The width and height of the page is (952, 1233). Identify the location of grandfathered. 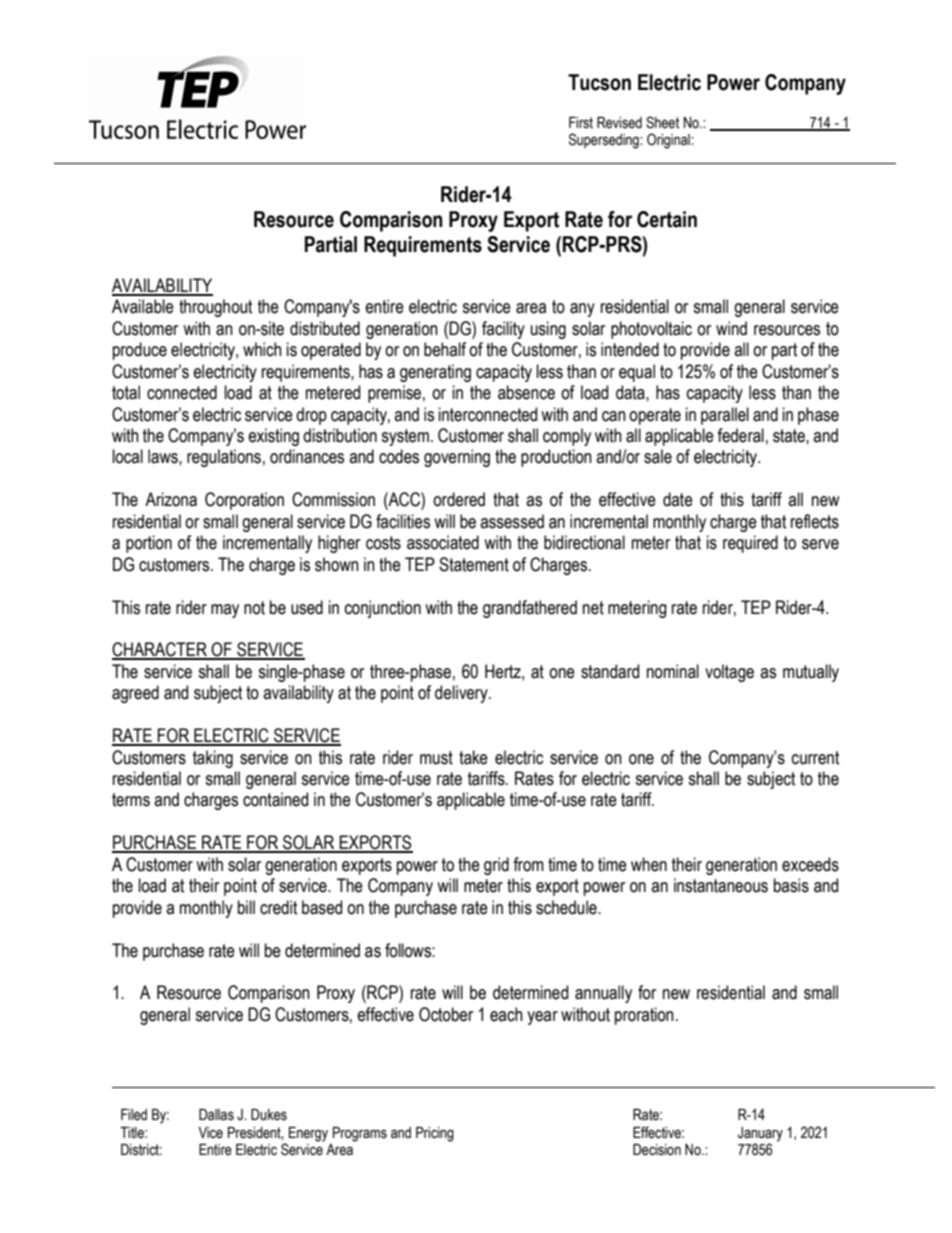
(530, 609).
